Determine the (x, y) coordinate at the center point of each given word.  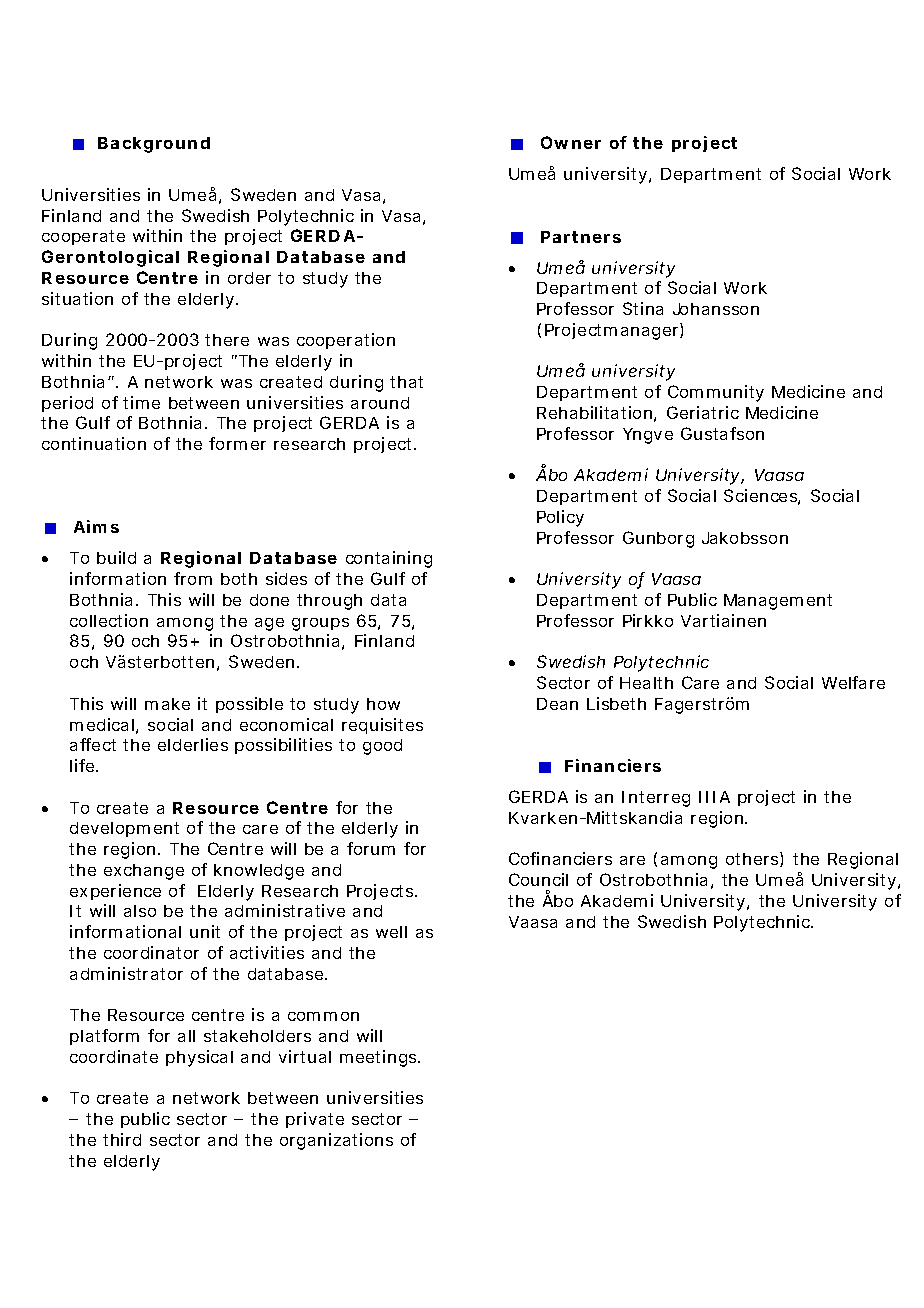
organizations (336, 1141)
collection (109, 620)
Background (154, 145)
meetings (380, 1058)
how (383, 704)
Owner (571, 142)
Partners (581, 237)
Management (778, 602)
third (122, 1139)
